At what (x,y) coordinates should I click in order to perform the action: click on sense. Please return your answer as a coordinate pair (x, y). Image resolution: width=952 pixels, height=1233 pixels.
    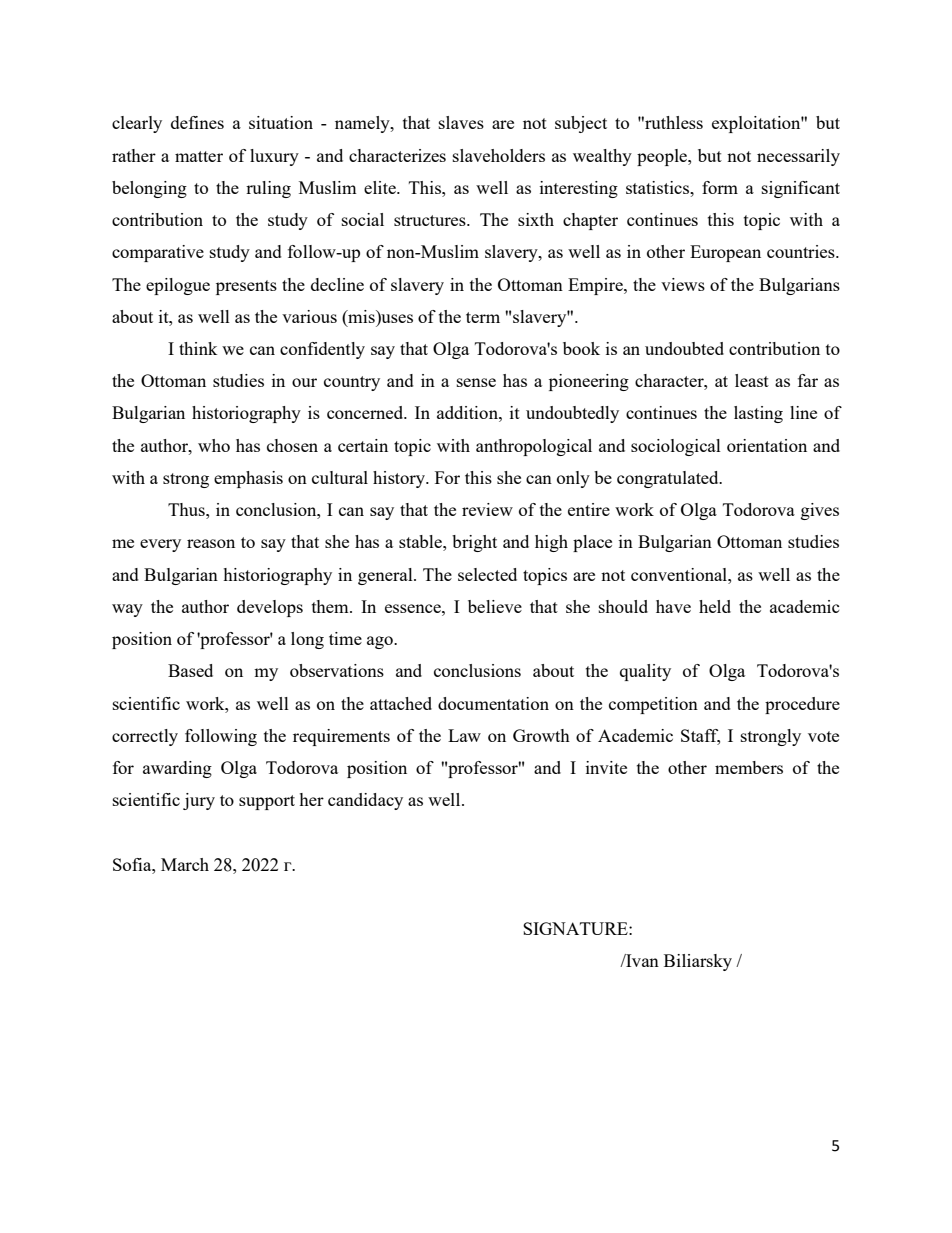
    Looking at the image, I should click on (476, 382).
